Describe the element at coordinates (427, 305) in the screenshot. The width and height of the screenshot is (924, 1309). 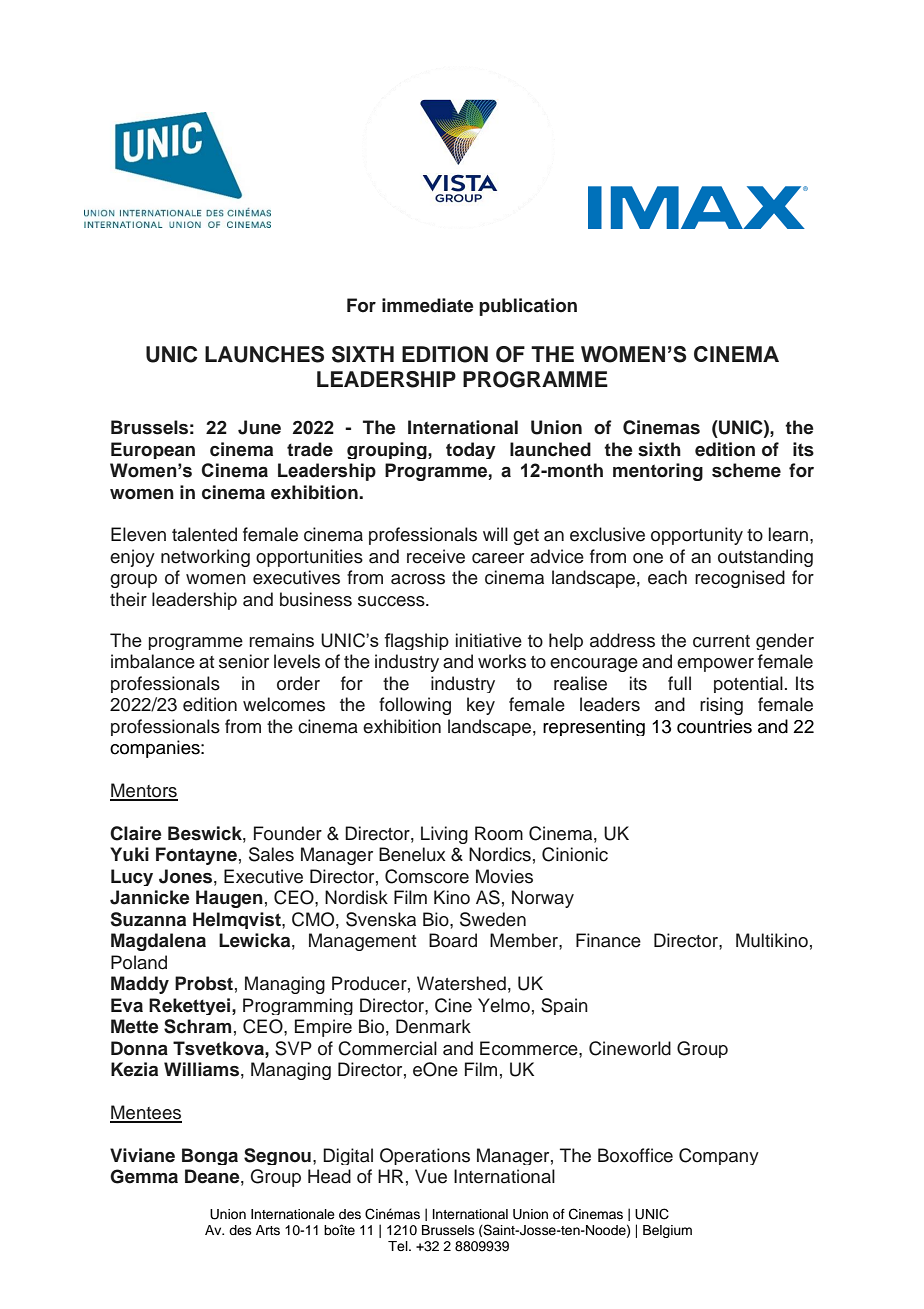
I see `immediate` at that location.
